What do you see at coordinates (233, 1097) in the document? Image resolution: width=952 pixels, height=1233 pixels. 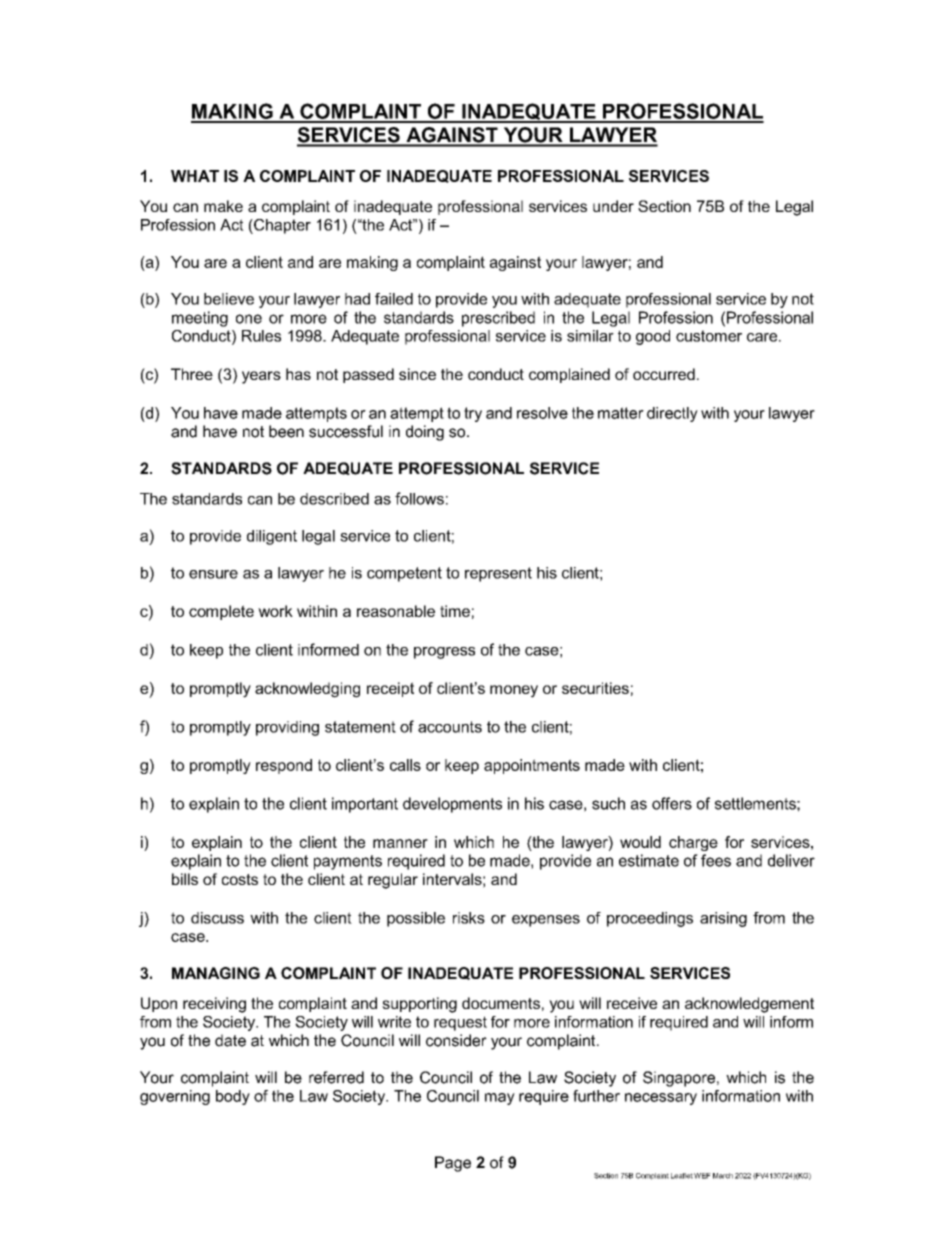 I see `body` at bounding box center [233, 1097].
